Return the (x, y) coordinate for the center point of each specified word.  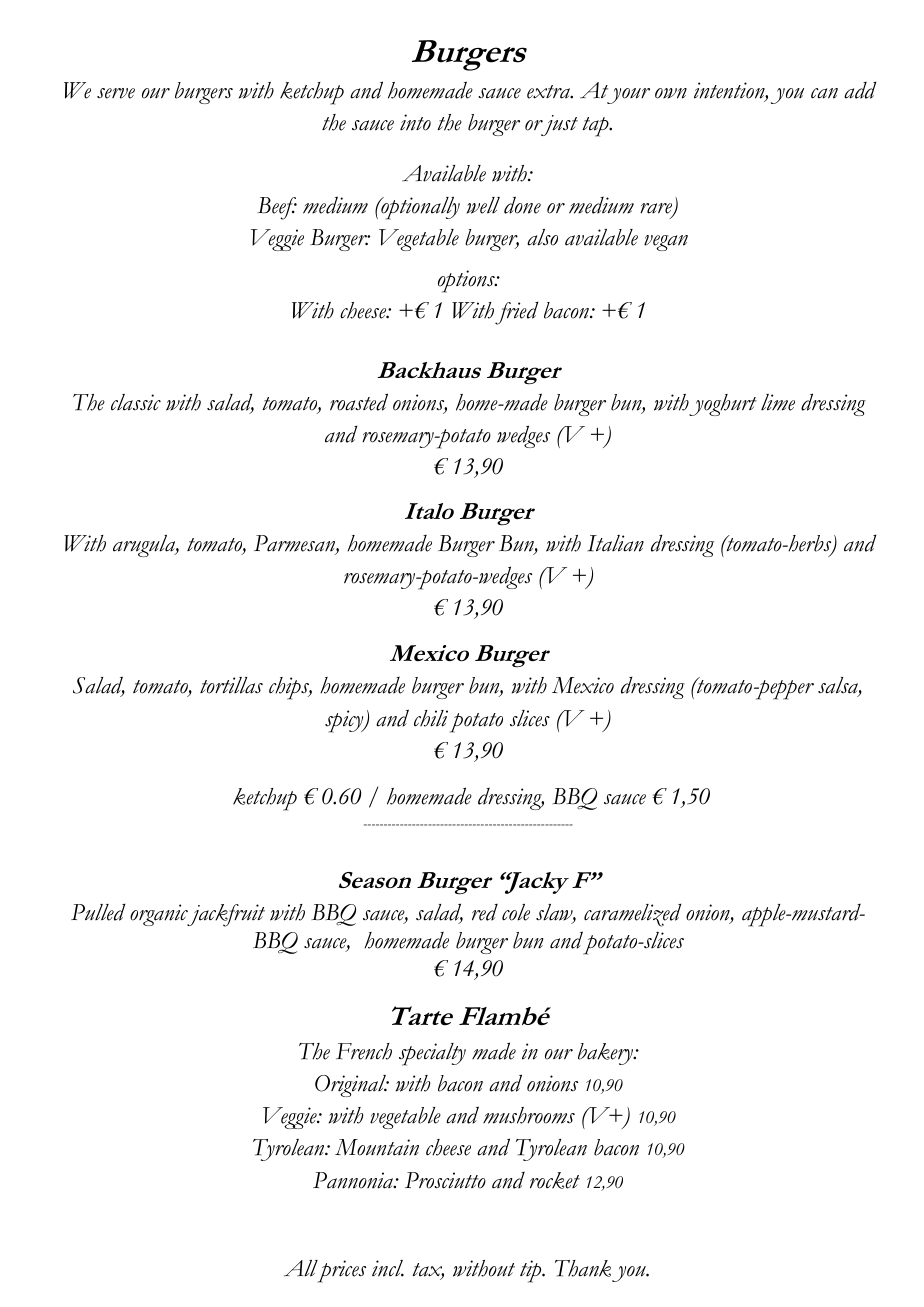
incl (388, 1268)
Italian (615, 543)
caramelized (633, 915)
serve (116, 93)
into (415, 122)
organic (160, 915)
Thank (583, 1268)
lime (778, 402)
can (824, 93)
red (485, 912)
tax (428, 1271)
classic (136, 402)
